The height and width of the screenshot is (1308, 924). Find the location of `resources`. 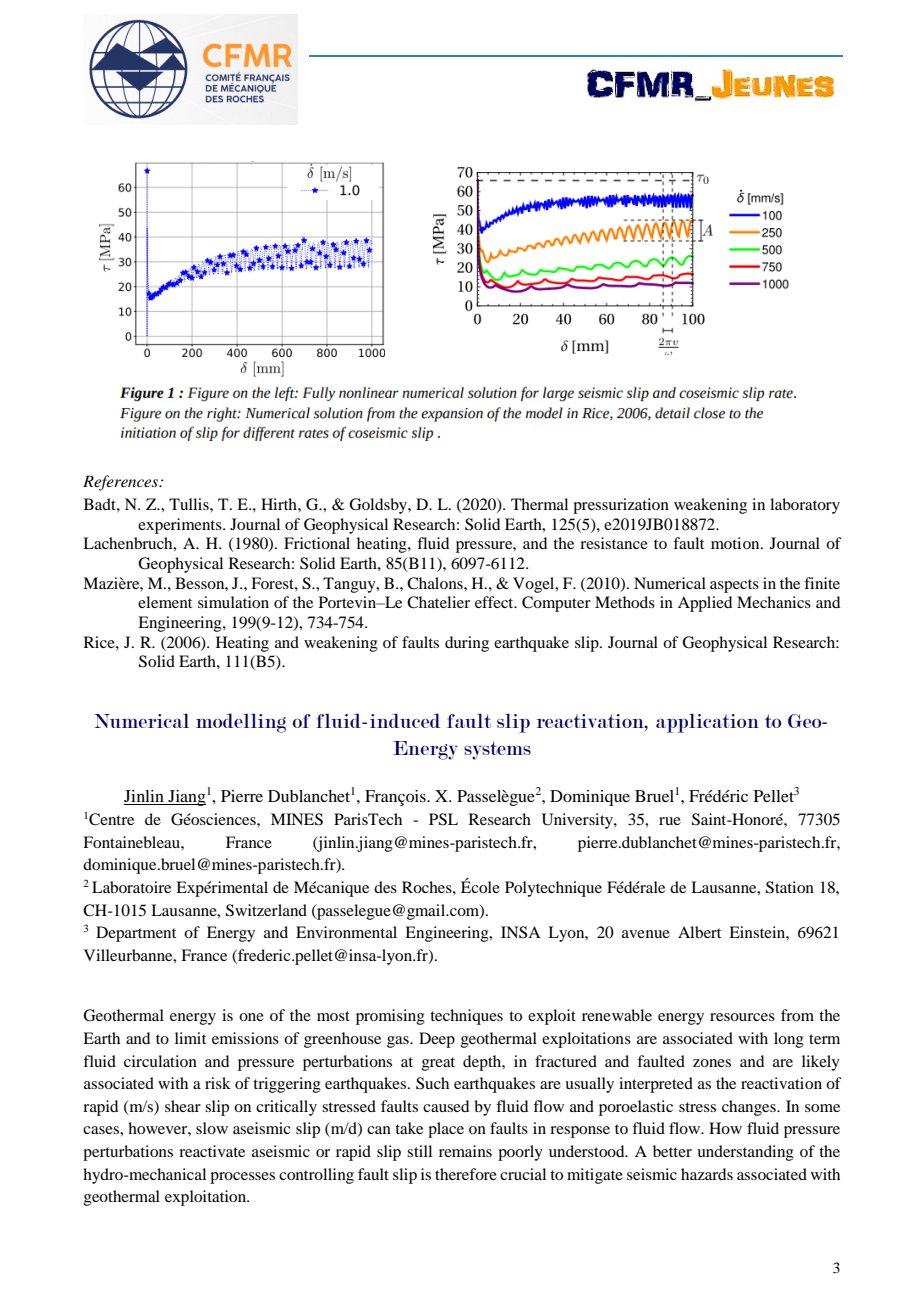

resources is located at coordinates (742, 1017).
